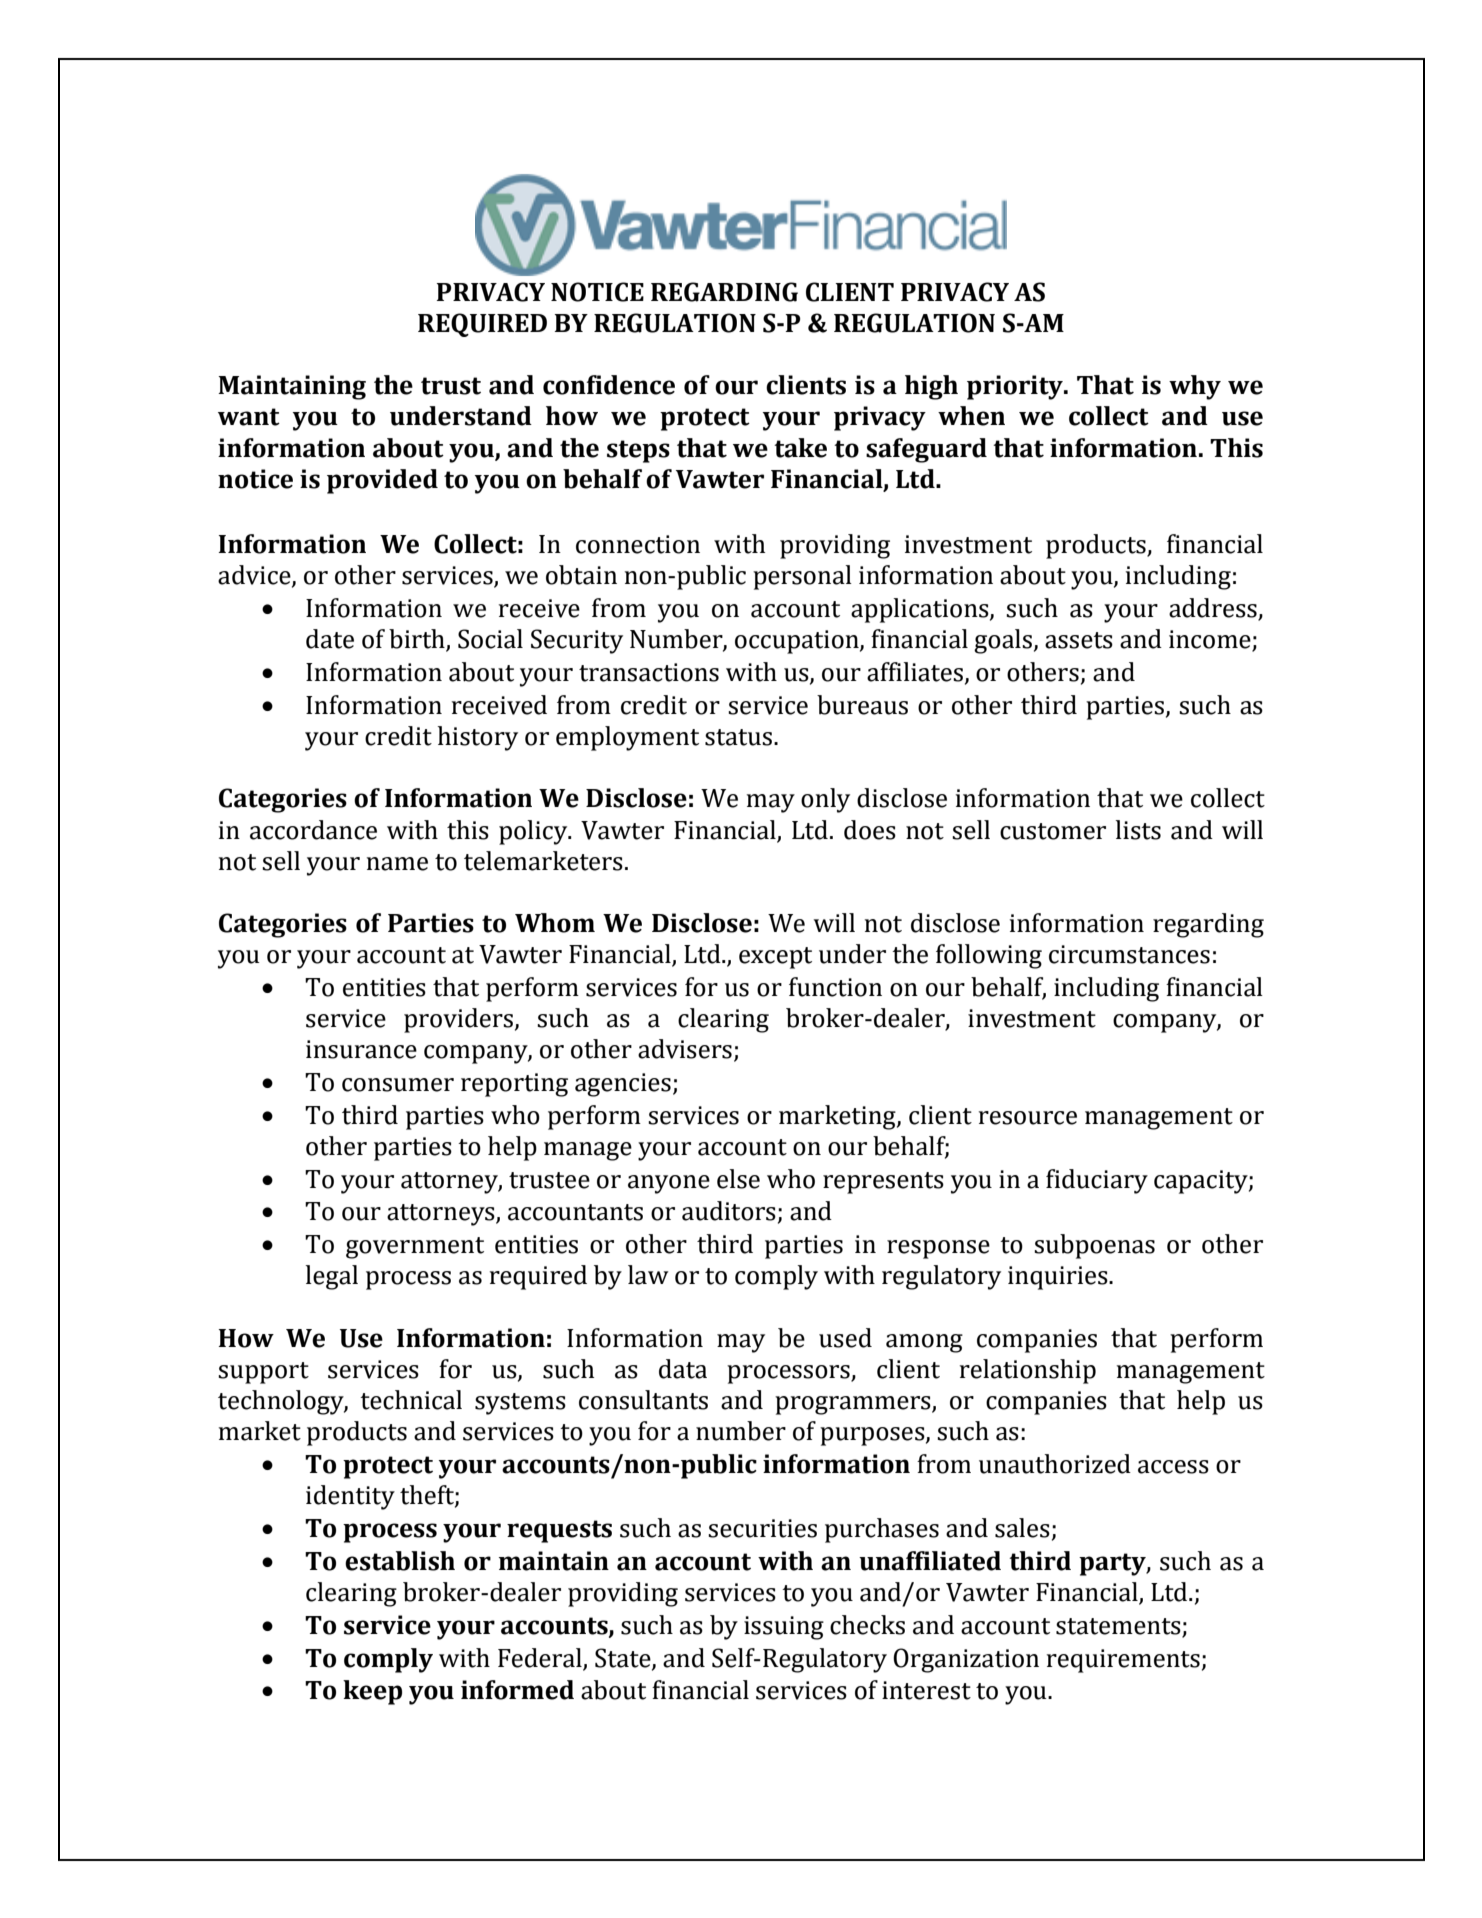  What do you see at coordinates (1016, 387) in the screenshot?
I see `priority` at bounding box center [1016, 387].
